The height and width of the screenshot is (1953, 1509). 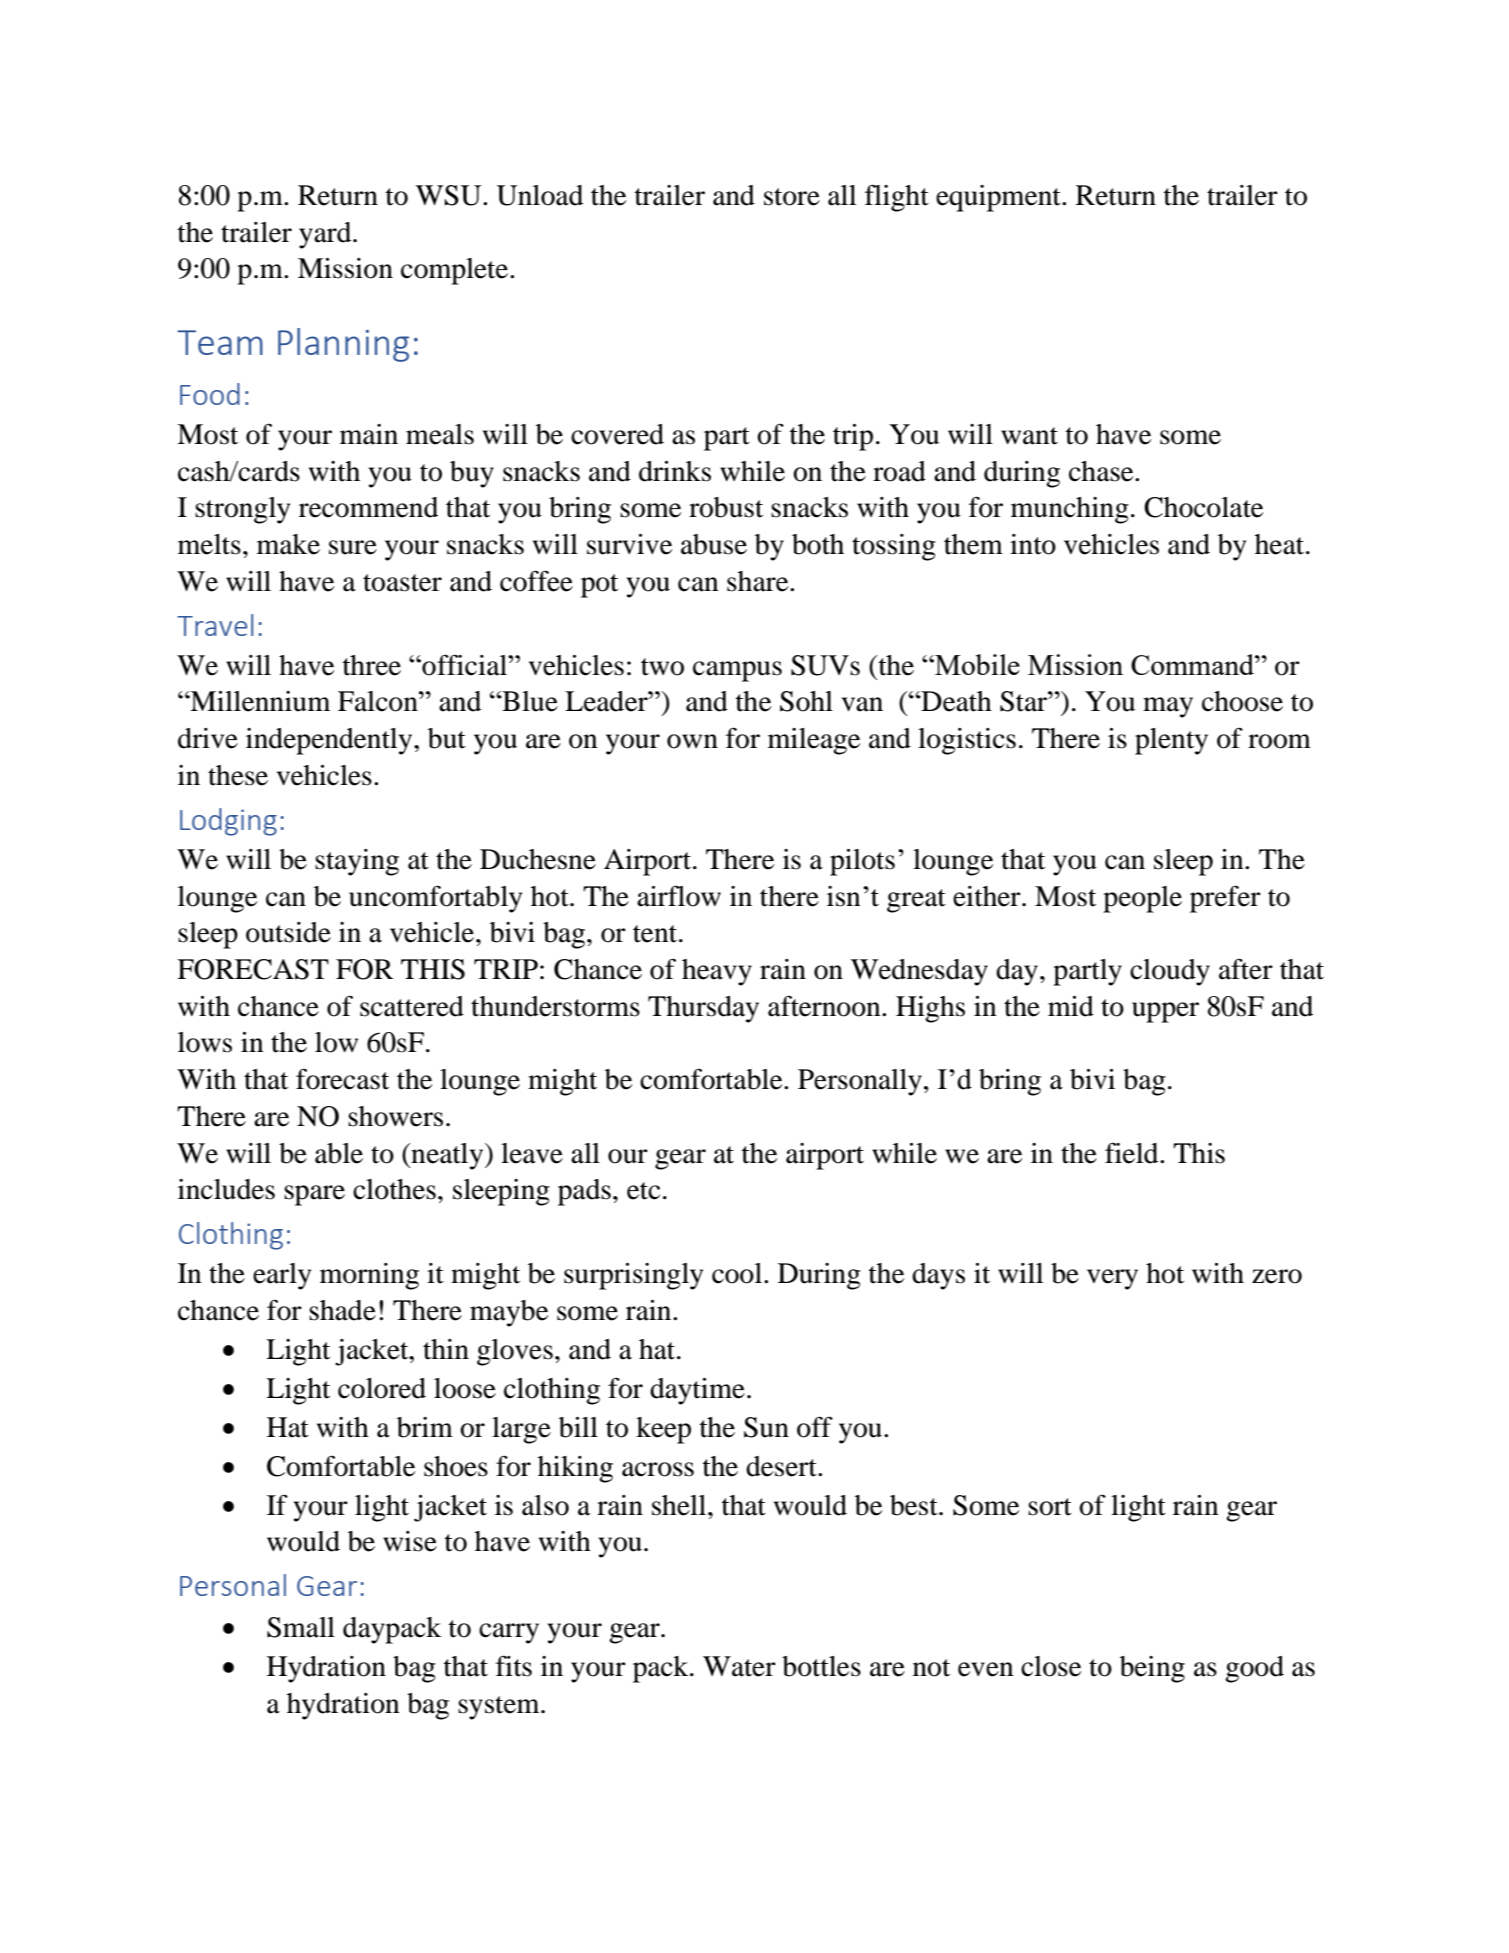 I want to click on plenty, so click(x=1171, y=741).
